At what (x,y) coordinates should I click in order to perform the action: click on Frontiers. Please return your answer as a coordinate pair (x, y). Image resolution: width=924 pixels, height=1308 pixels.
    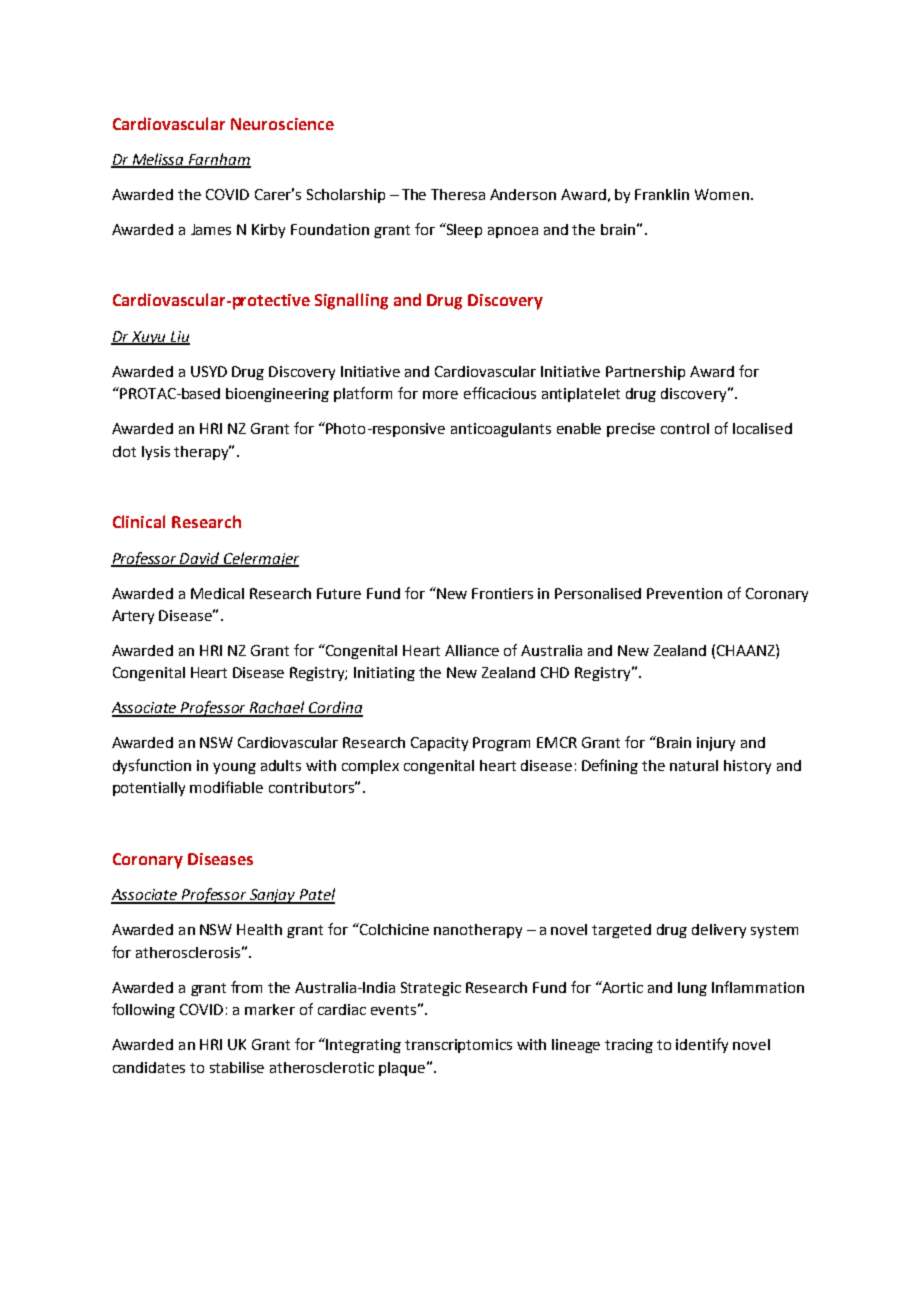
    Looking at the image, I should click on (502, 593).
